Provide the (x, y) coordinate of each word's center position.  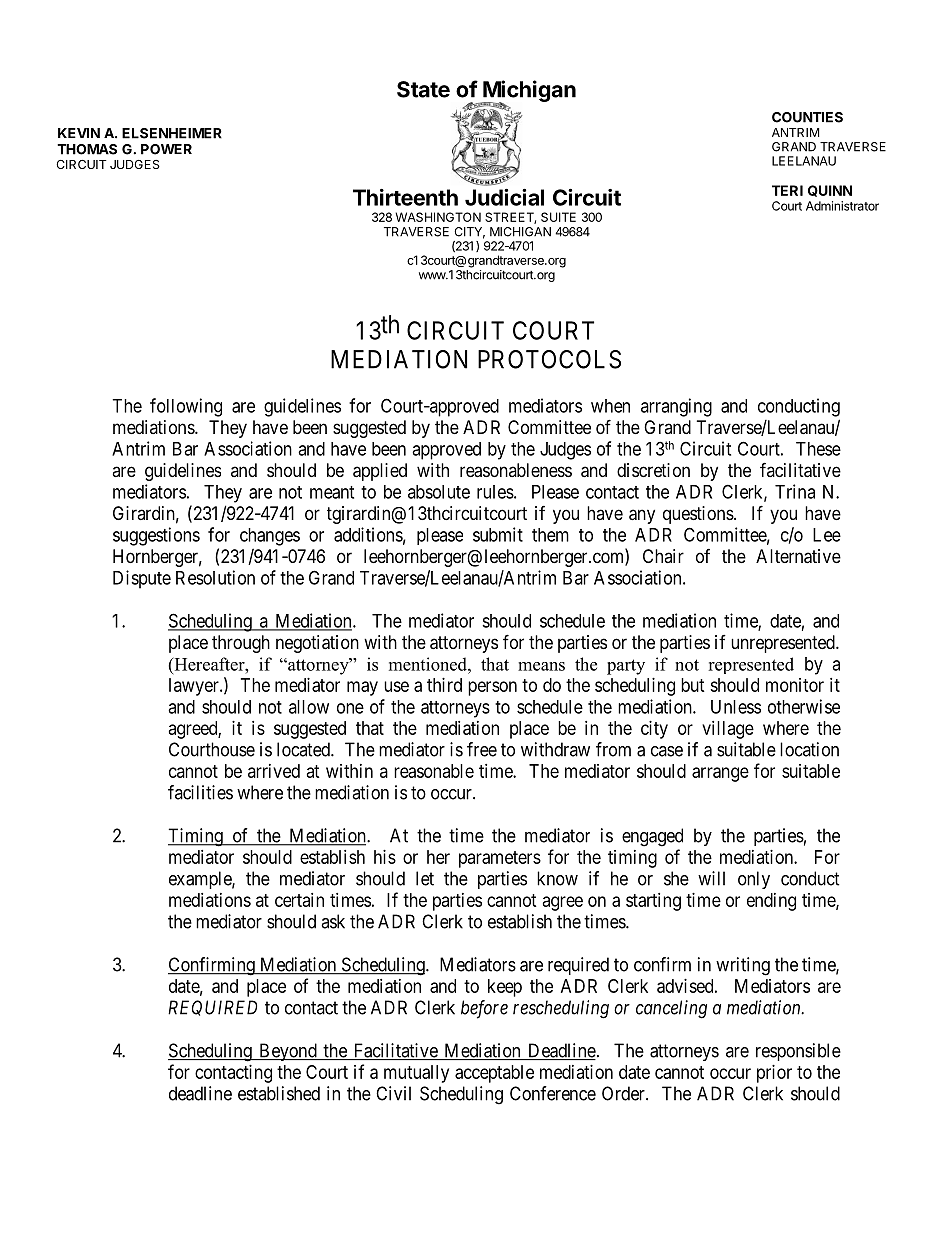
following (186, 407)
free (482, 749)
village (728, 730)
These (818, 449)
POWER (166, 149)
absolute (439, 492)
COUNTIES (807, 117)
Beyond (288, 1052)
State (423, 89)
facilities (200, 792)
